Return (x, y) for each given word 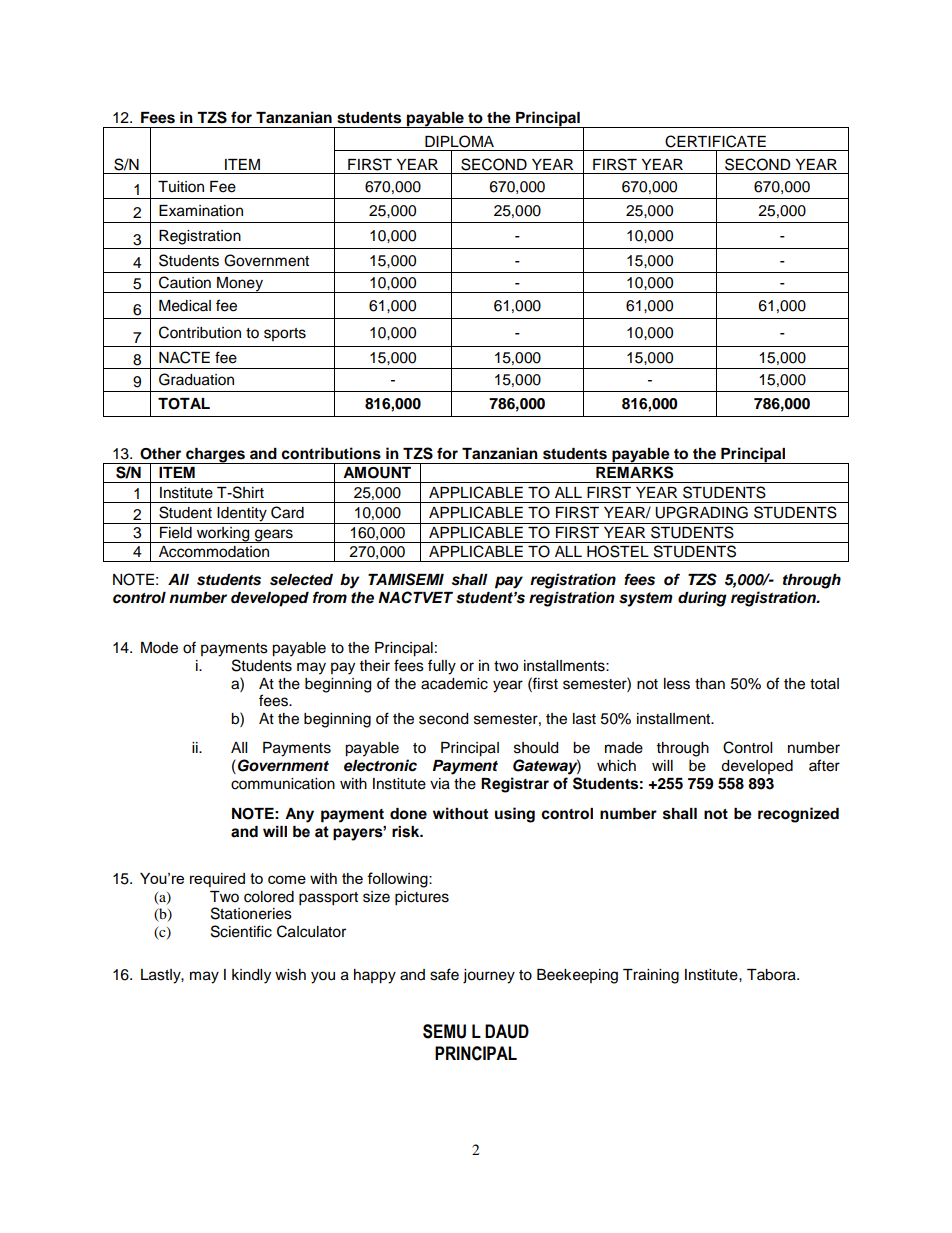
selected (301, 580)
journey (489, 976)
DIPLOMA (459, 141)
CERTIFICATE (715, 141)
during (702, 599)
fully (442, 667)
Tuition (181, 187)
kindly (251, 976)
